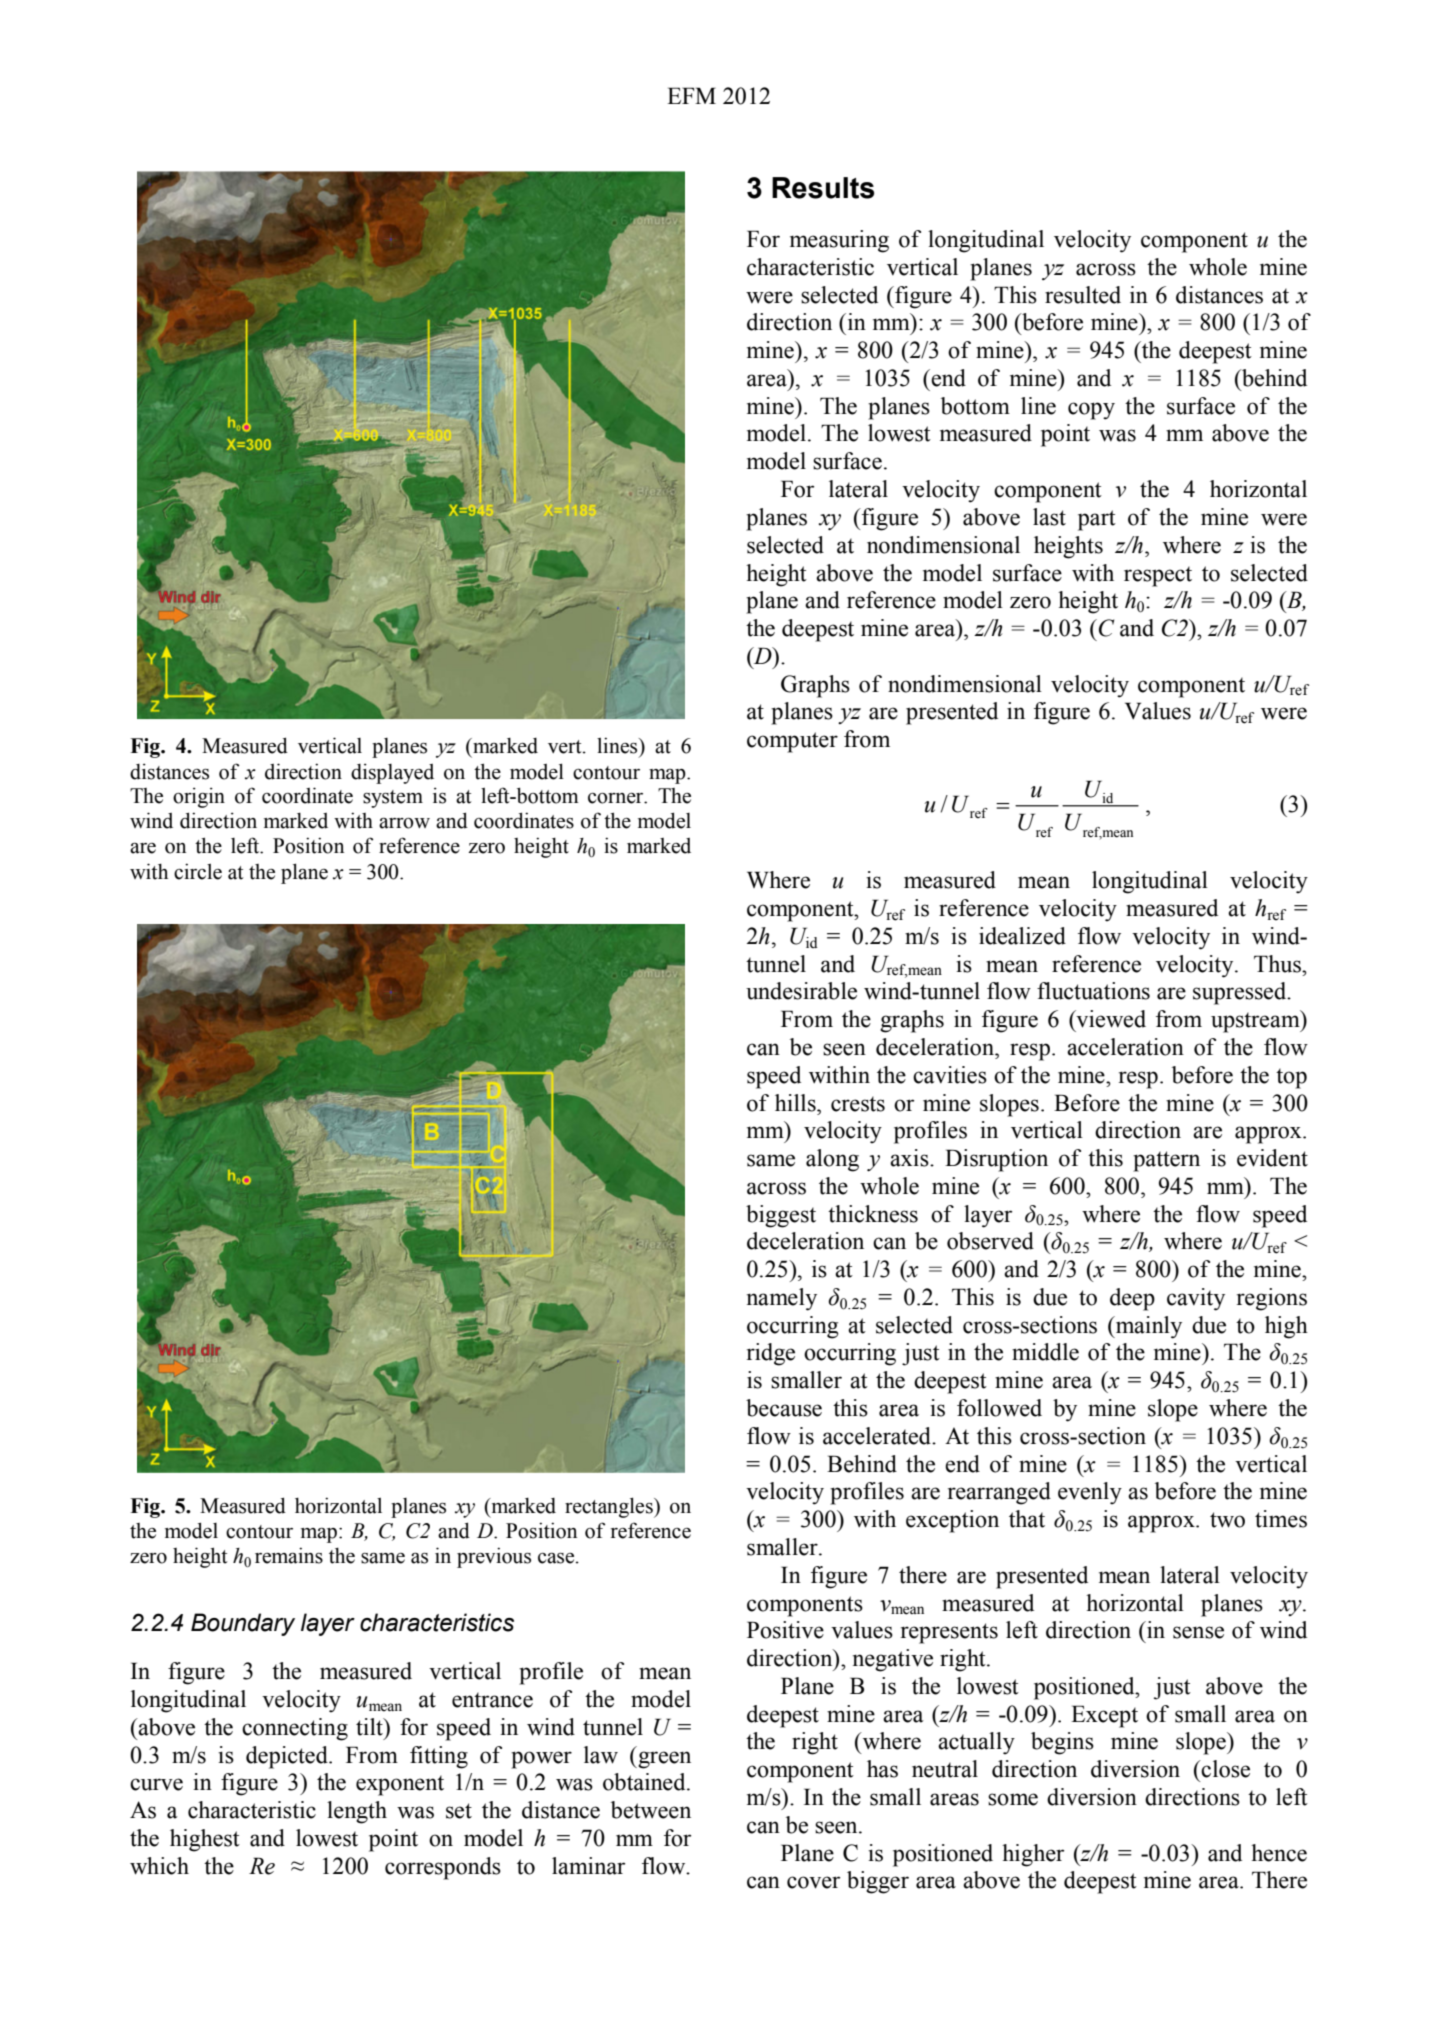 This page has width=1438, height=2034. Describe the element at coordinates (1049, 517) in the page. I see `last` at that location.
